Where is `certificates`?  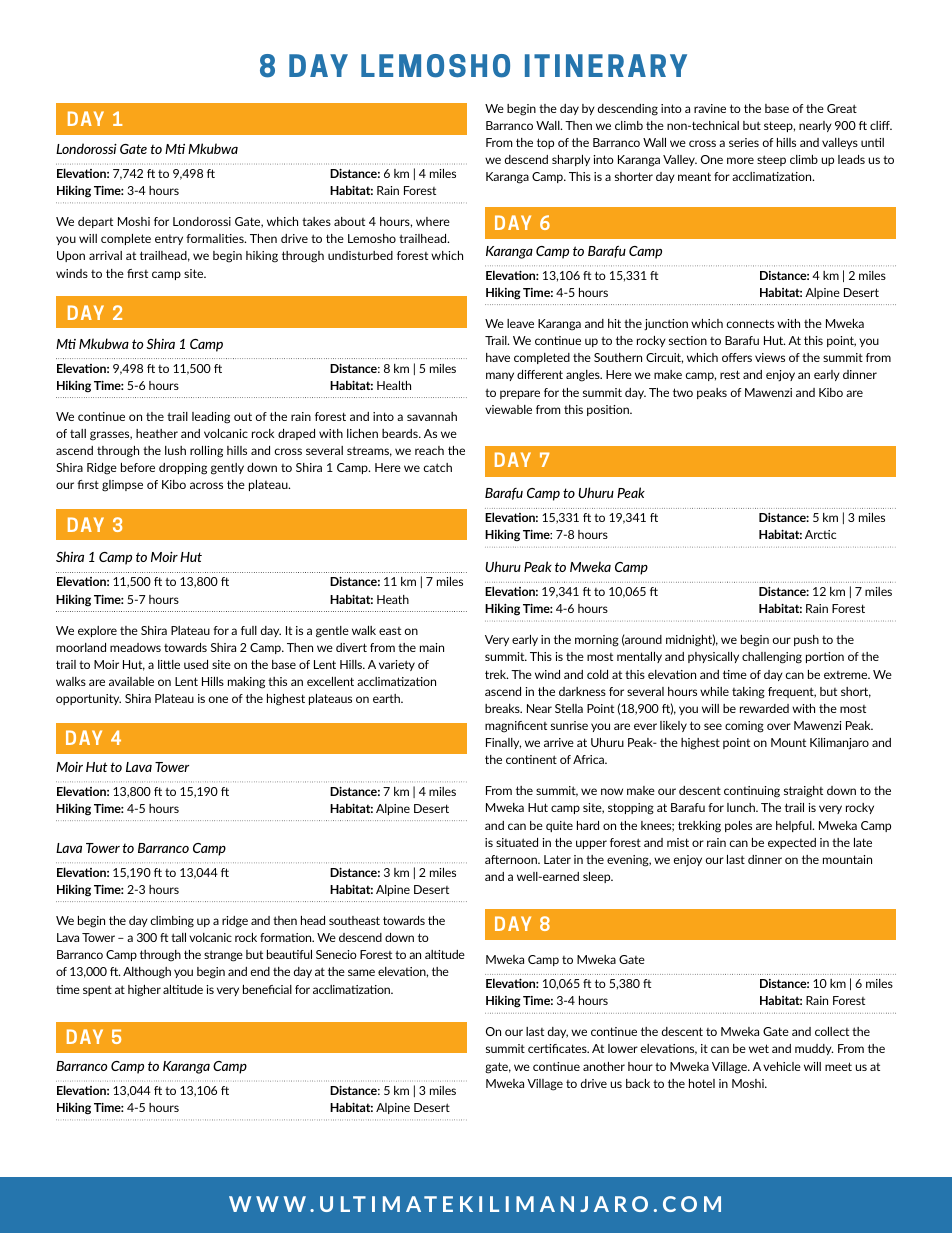
certificates is located at coordinates (558, 1048).
